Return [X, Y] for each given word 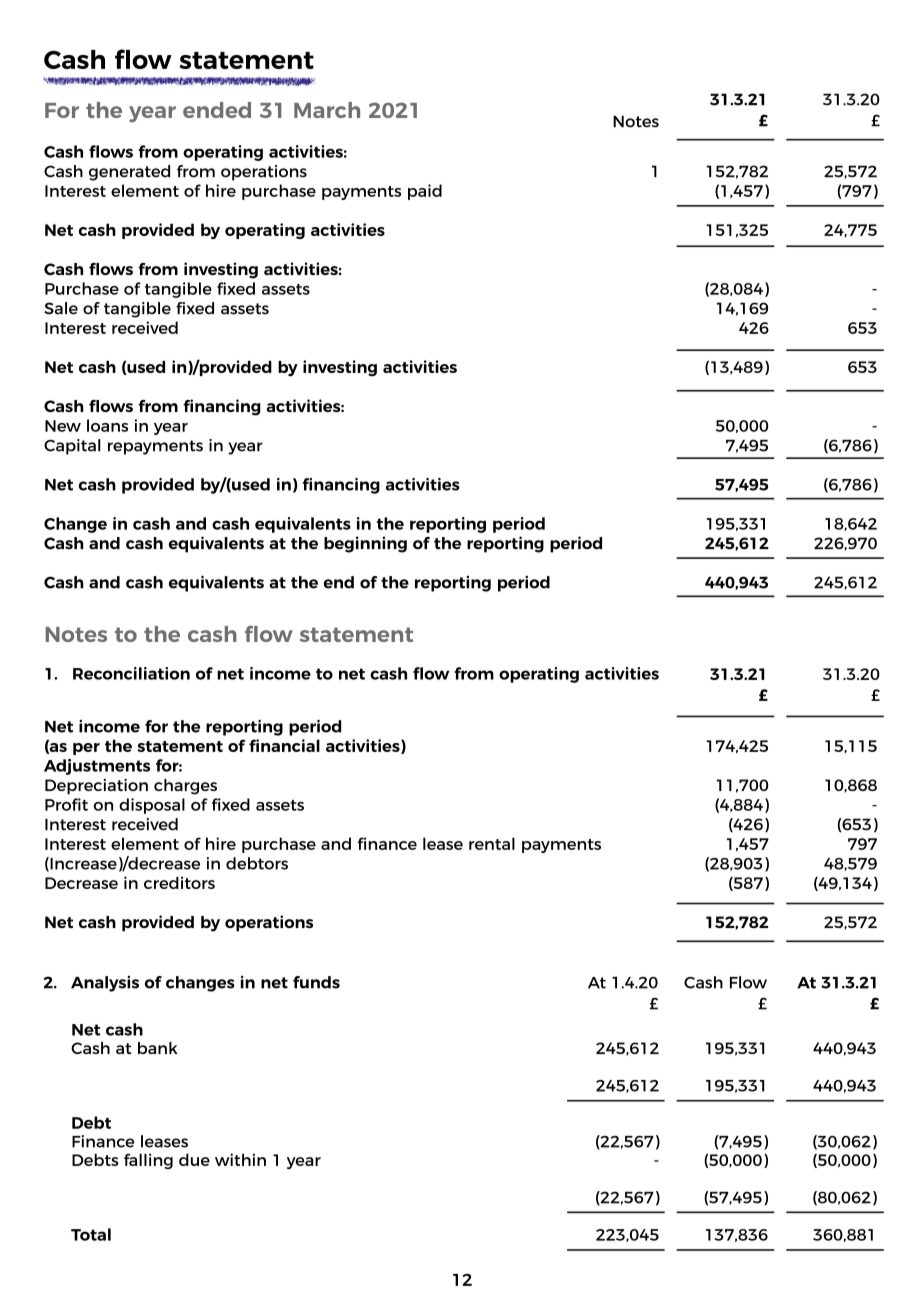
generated [129, 173]
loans [107, 425]
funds [316, 982]
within [240, 1159]
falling [148, 1161]
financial [284, 745]
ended [217, 110]
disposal [152, 806]
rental [492, 843]
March [327, 110]
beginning [365, 544]
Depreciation [96, 787]
